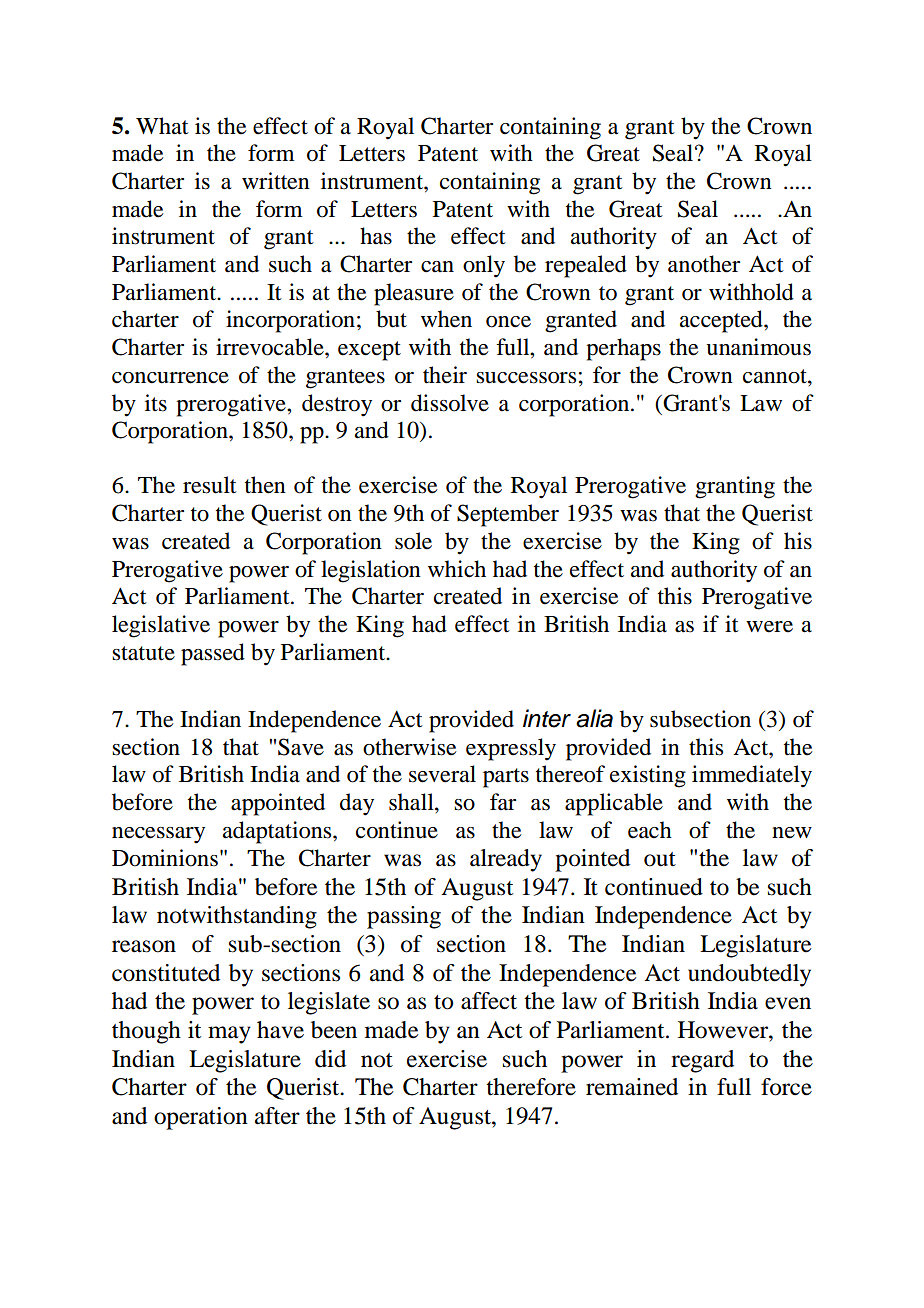  I want to click on passed, so click(213, 654).
